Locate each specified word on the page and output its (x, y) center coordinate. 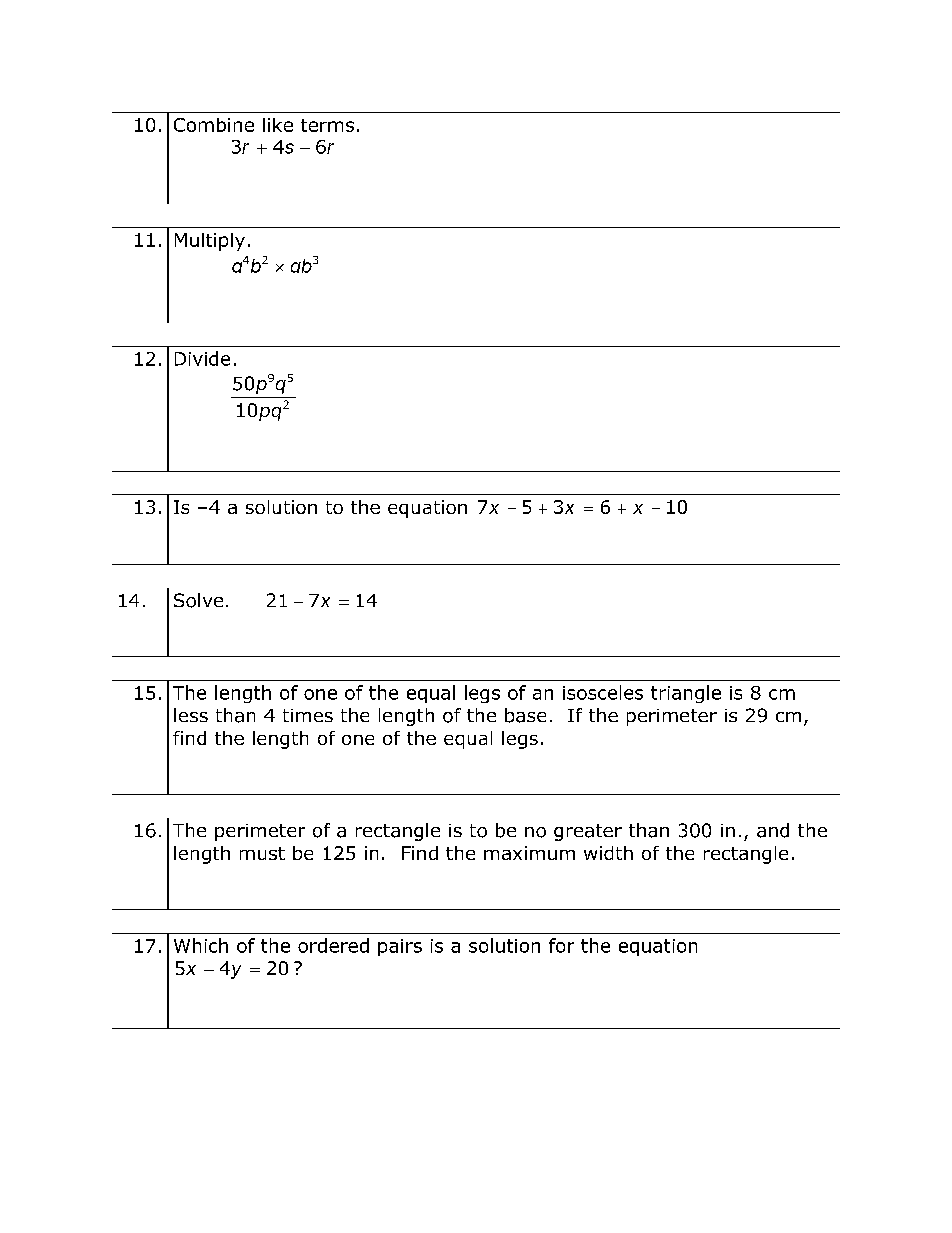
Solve (198, 600)
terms (327, 125)
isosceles (603, 692)
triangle (686, 694)
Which (201, 945)
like (278, 125)
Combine (214, 125)
